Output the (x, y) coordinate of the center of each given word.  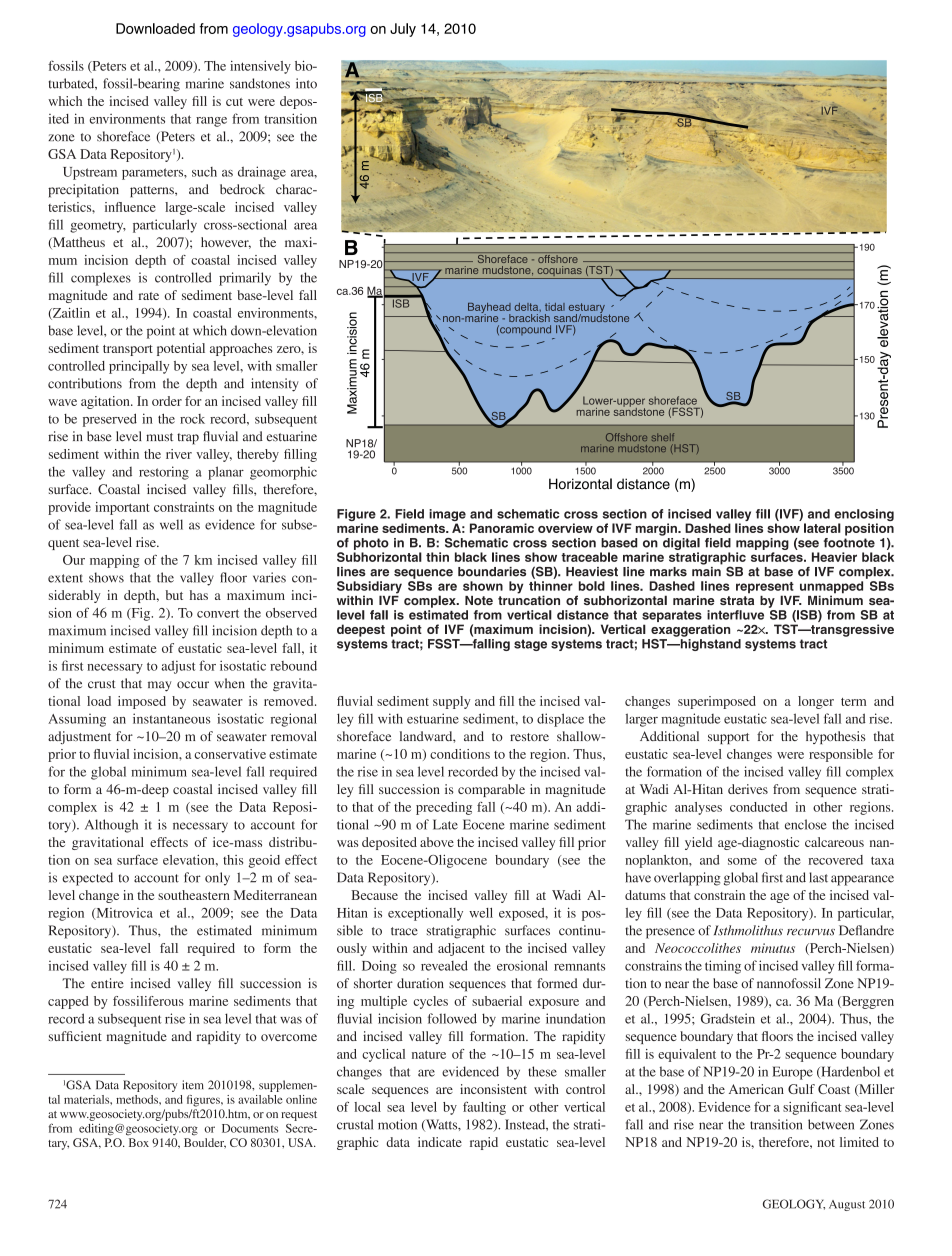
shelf (663, 437)
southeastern (194, 895)
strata (737, 600)
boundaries (492, 572)
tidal (555, 307)
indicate (440, 1142)
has (199, 595)
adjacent (461, 949)
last (818, 877)
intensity (275, 385)
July (403, 30)
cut (234, 102)
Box (139, 1142)
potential (181, 349)
